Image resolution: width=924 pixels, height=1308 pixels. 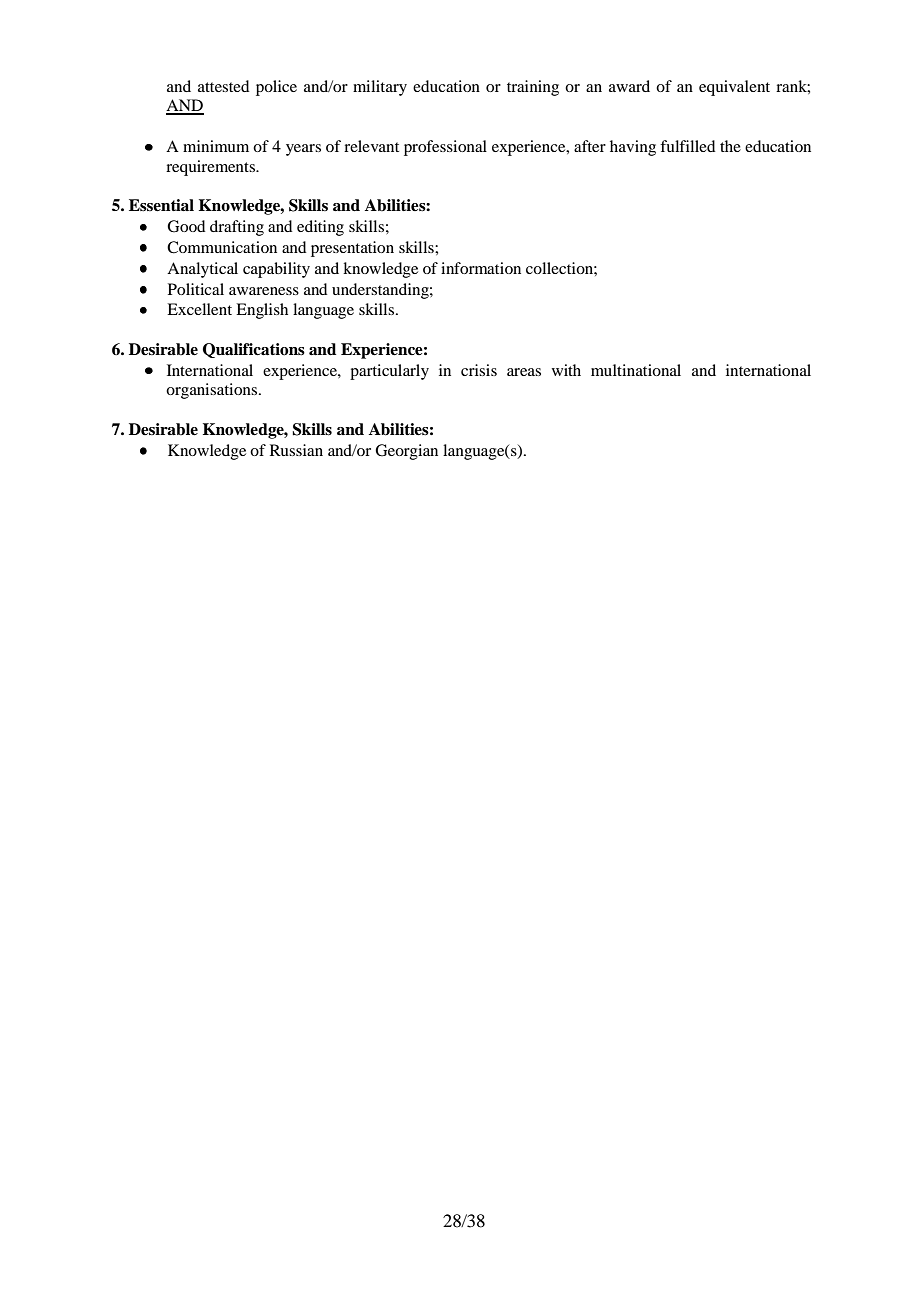 I want to click on Russian, so click(x=296, y=450).
